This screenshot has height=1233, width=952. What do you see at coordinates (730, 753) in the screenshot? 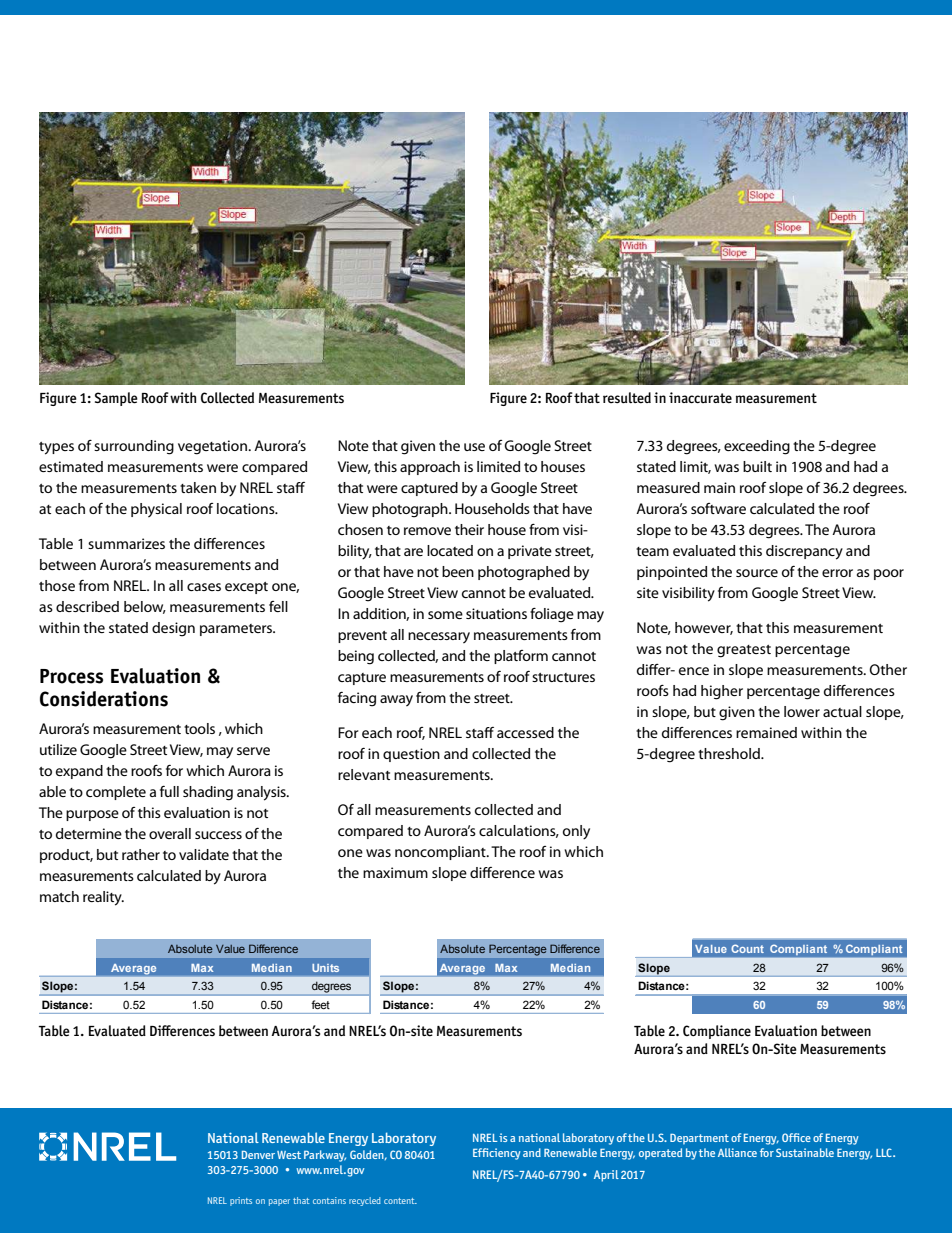
I see `threshold` at bounding box center [730, 753].
